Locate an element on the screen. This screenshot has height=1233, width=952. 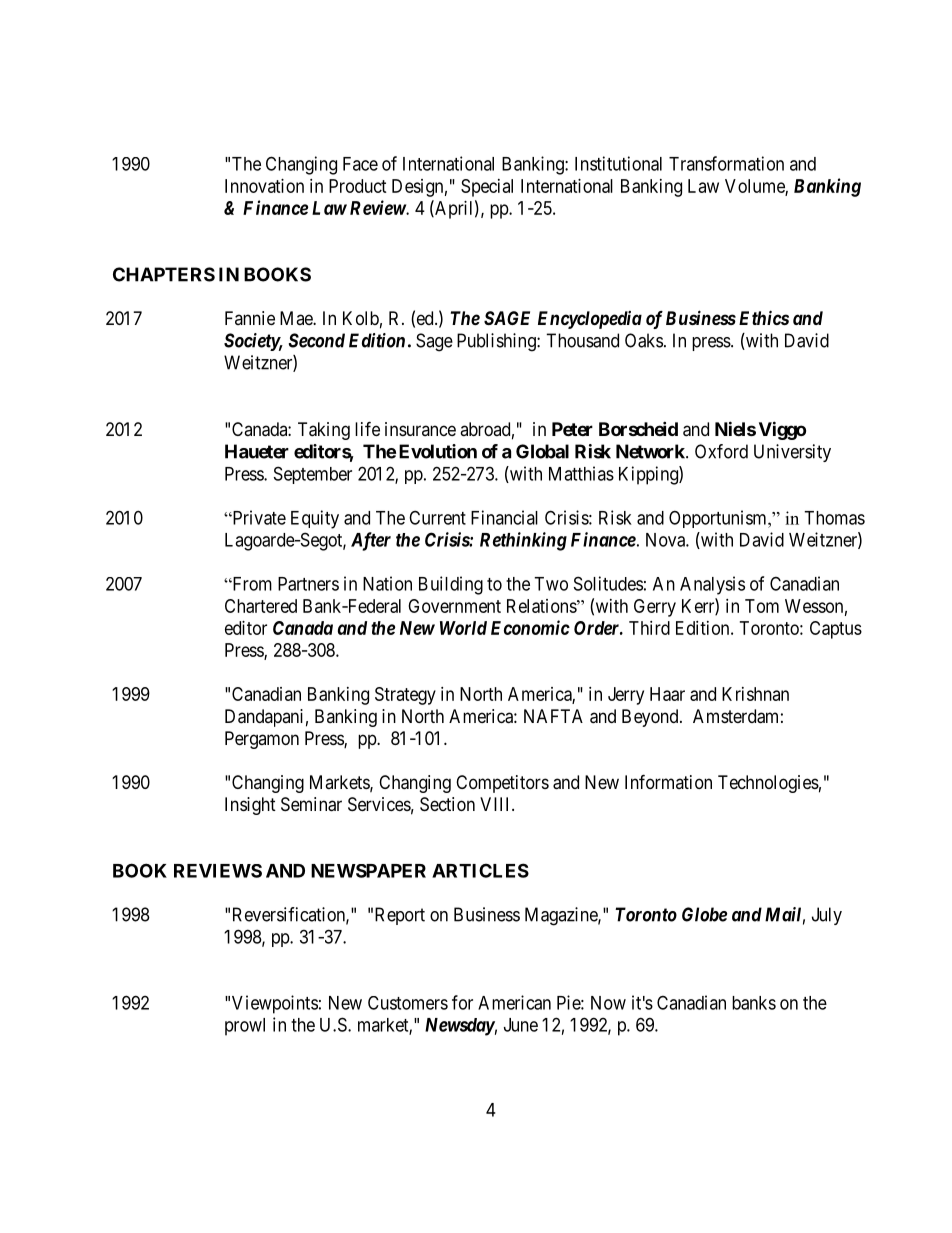
June is located at coordinates (521, 1025).
